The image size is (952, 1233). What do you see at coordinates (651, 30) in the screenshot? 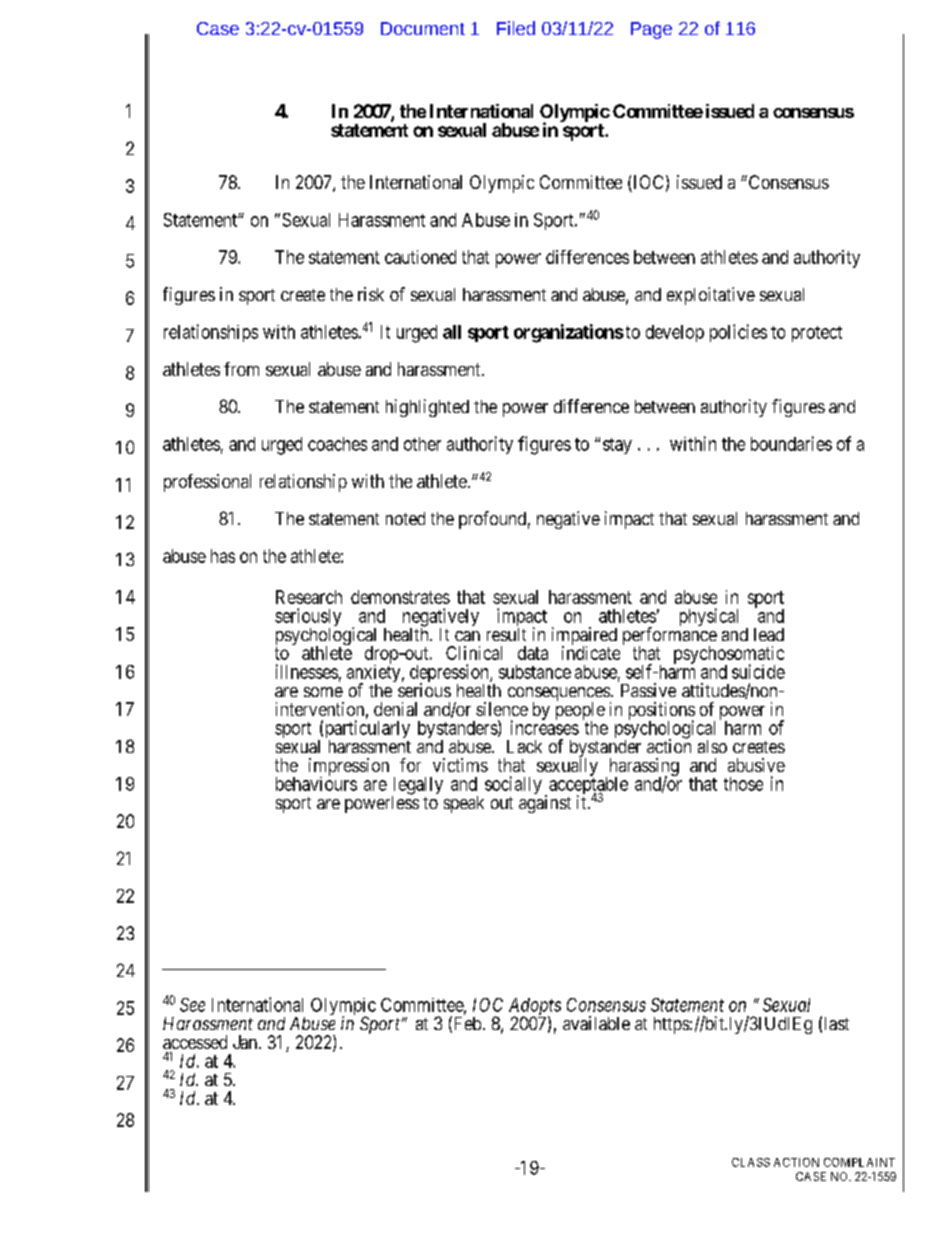
I see `Page` at bounding box center [651, 30].
